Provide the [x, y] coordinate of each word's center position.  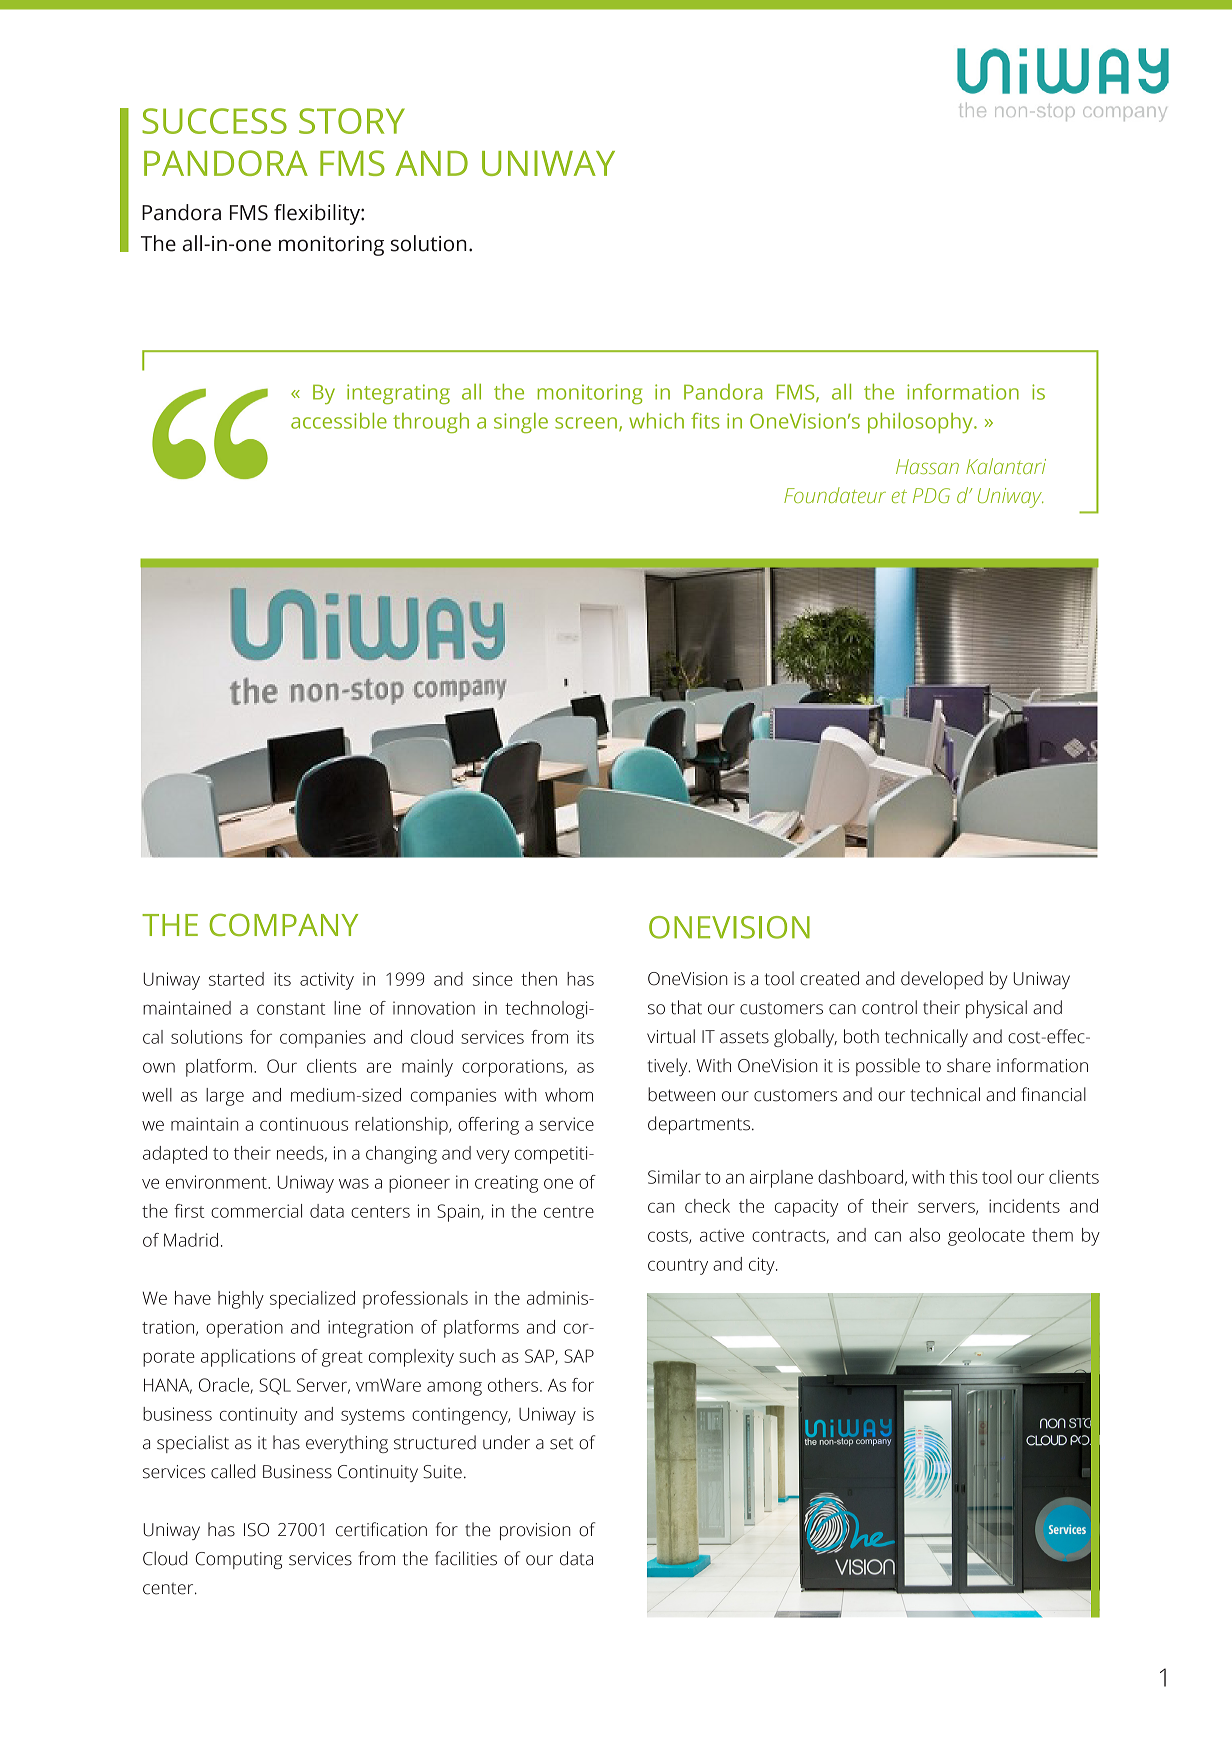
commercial [256, 1211]
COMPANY [283, 924]
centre [569, 1212]
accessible [339, 421]
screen [586, 423]
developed [942, 980]
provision [535, 1531]
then [539, 979]
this [963, 1177]
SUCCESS [214, 121]
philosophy [921, 423]
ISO [256, 1530]
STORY [352, 121]
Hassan [927, 466]
